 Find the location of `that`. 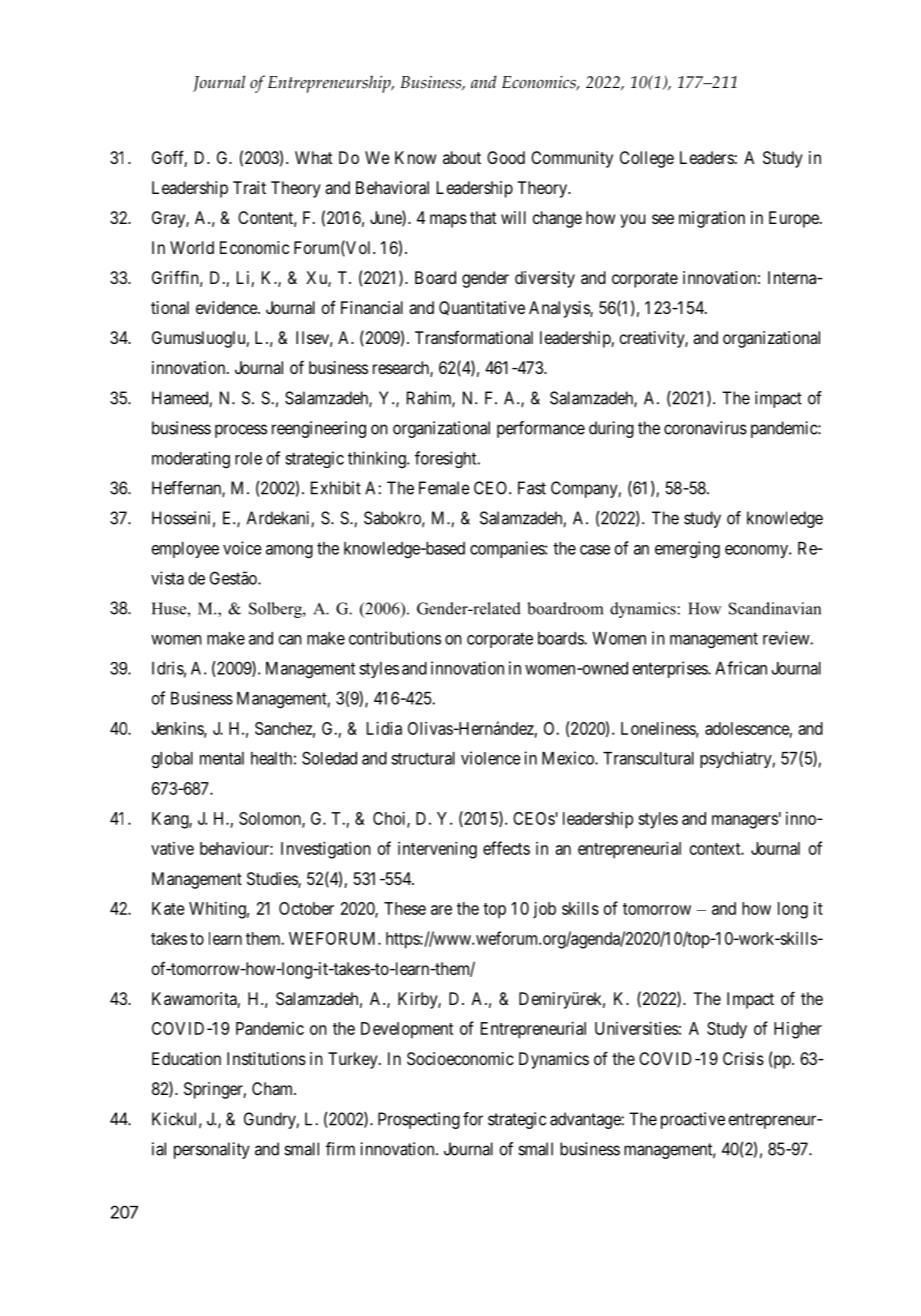

that is located at coordinates (483, 217).
